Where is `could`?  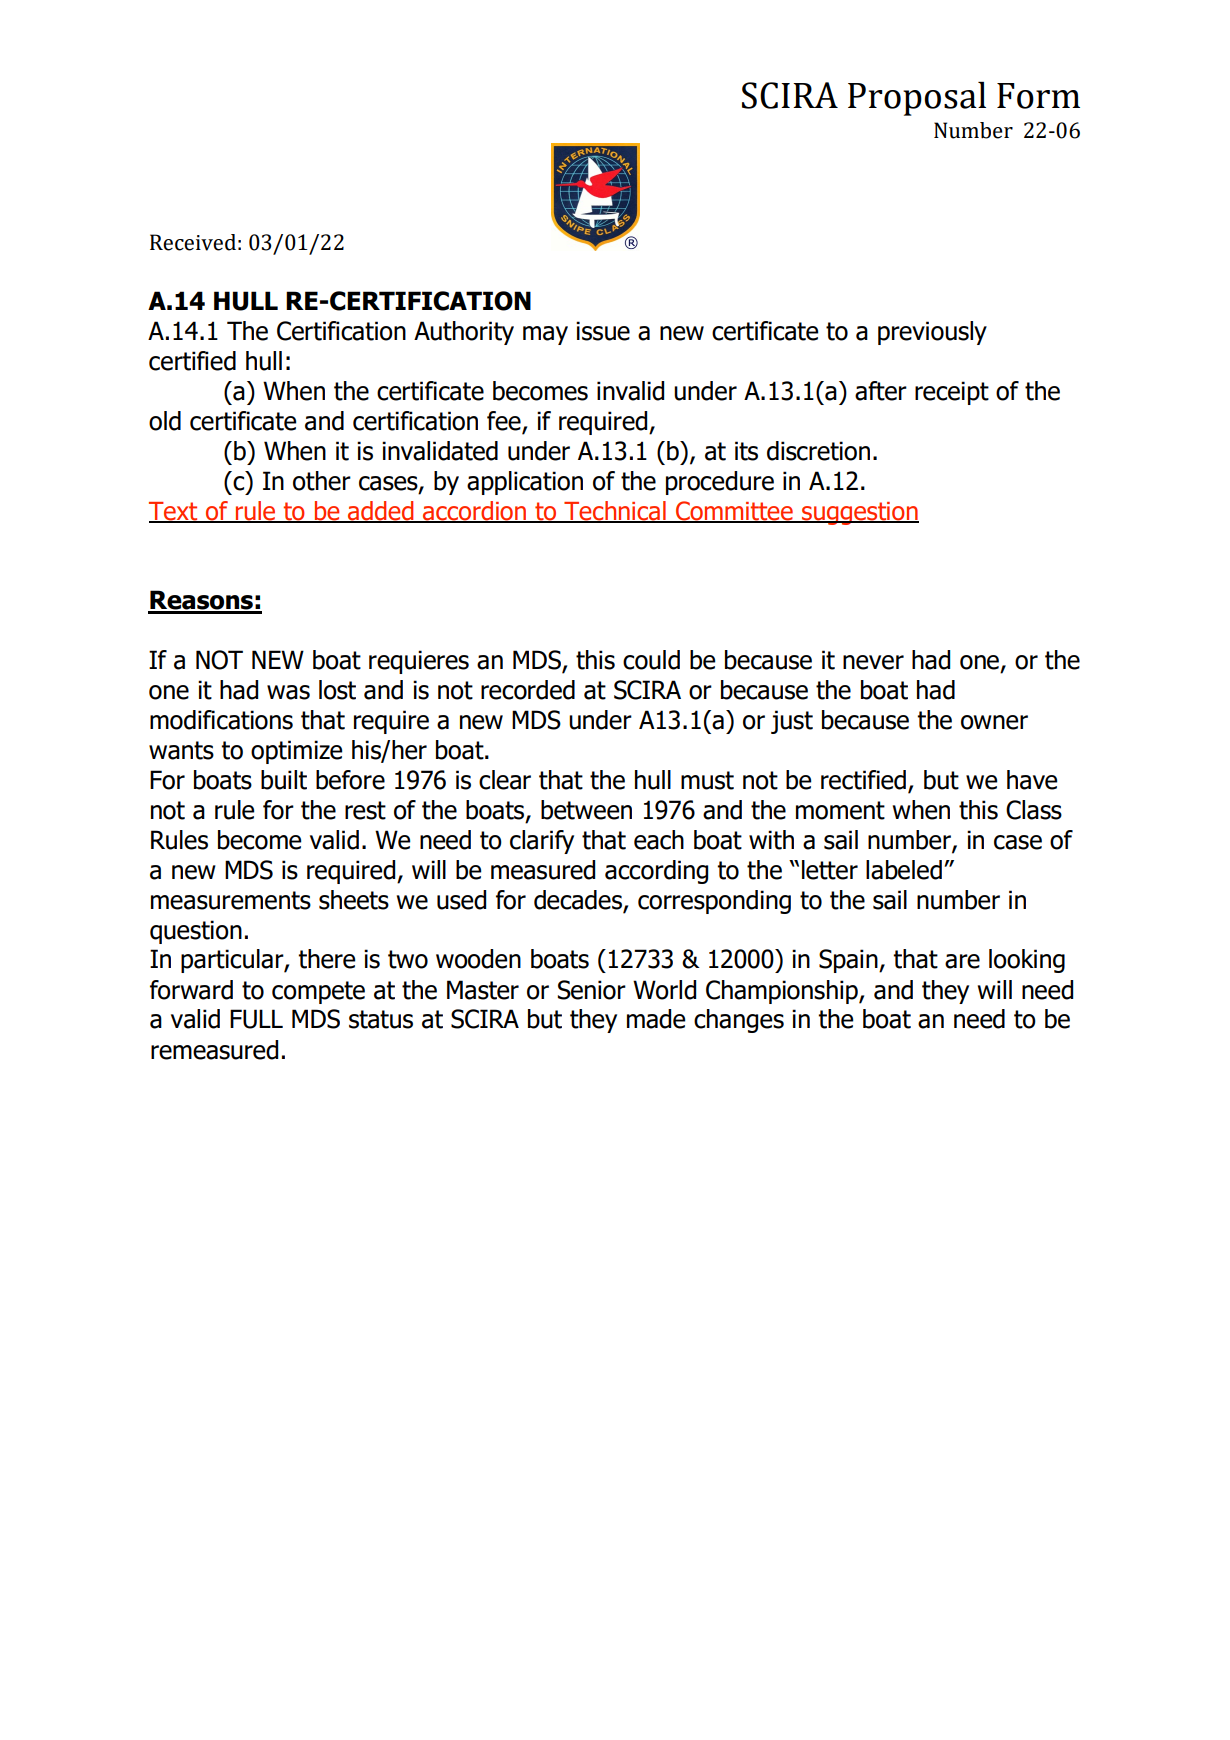 could is located at coordinates (651, 660).
